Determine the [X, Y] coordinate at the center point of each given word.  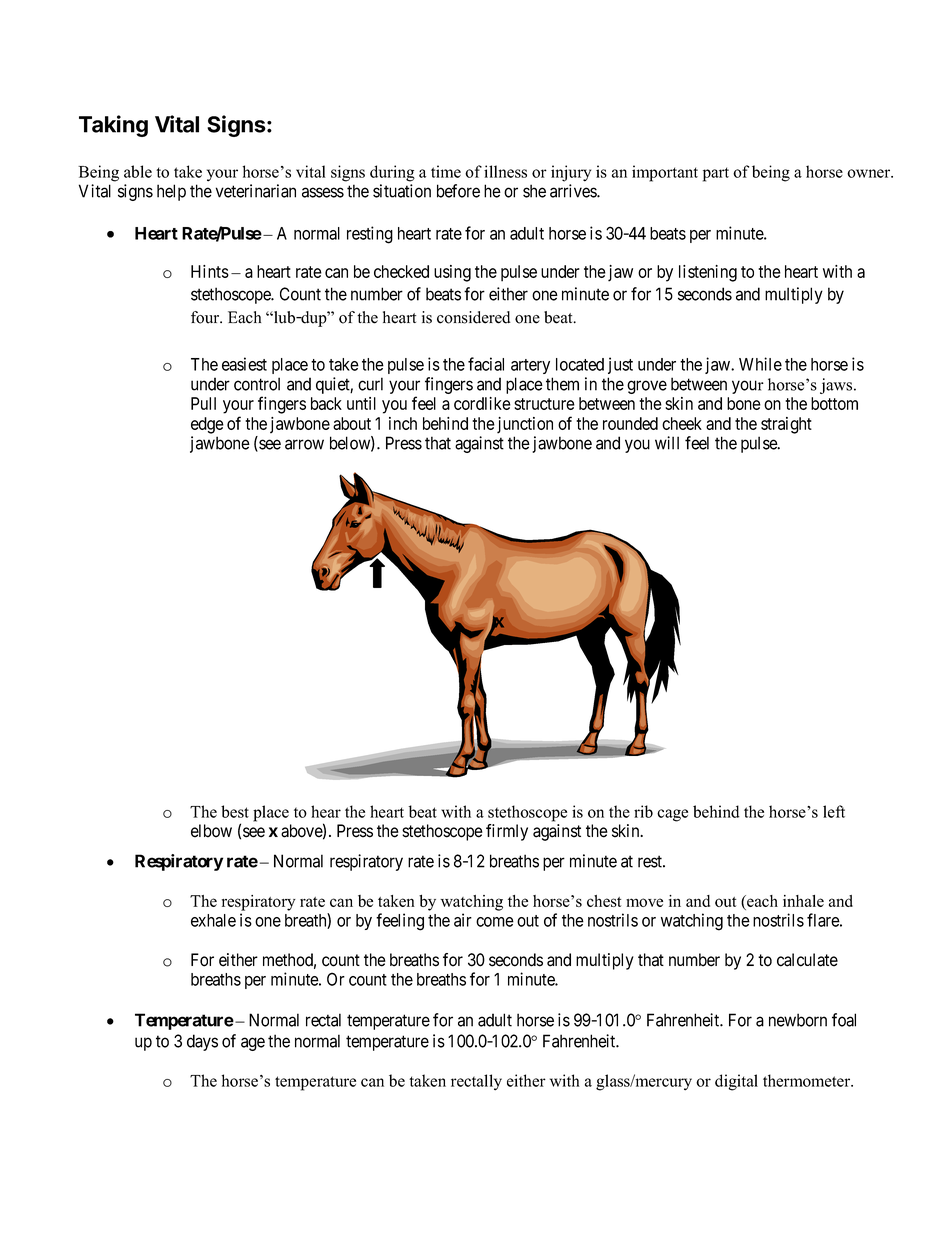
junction [523, 425]
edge [207, 425]
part [716, 174]
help [171, 192]
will [667, 443]
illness [505, 171]
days [202, 1042]
